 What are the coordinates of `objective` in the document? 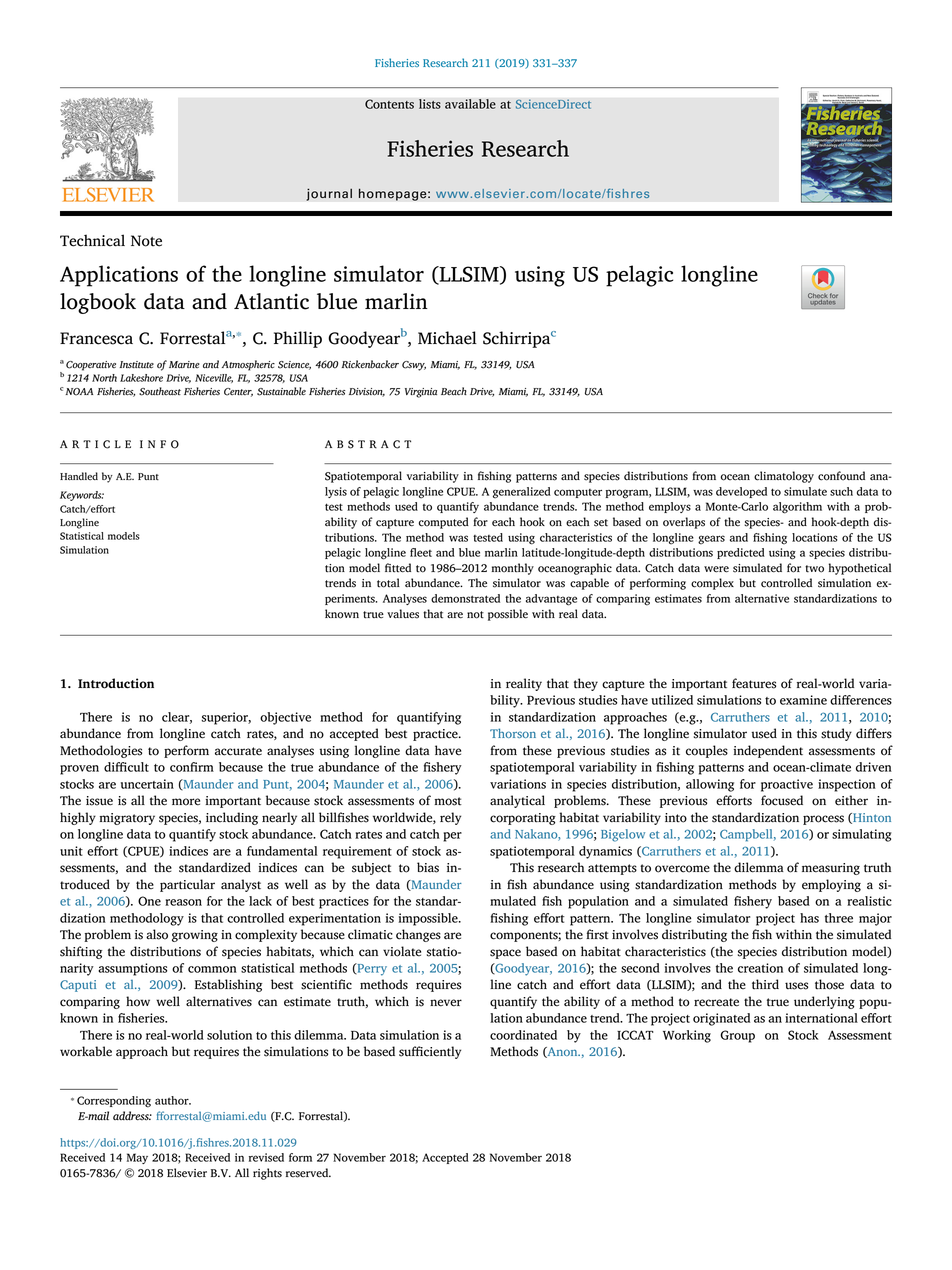 It's located at (285, 718).
